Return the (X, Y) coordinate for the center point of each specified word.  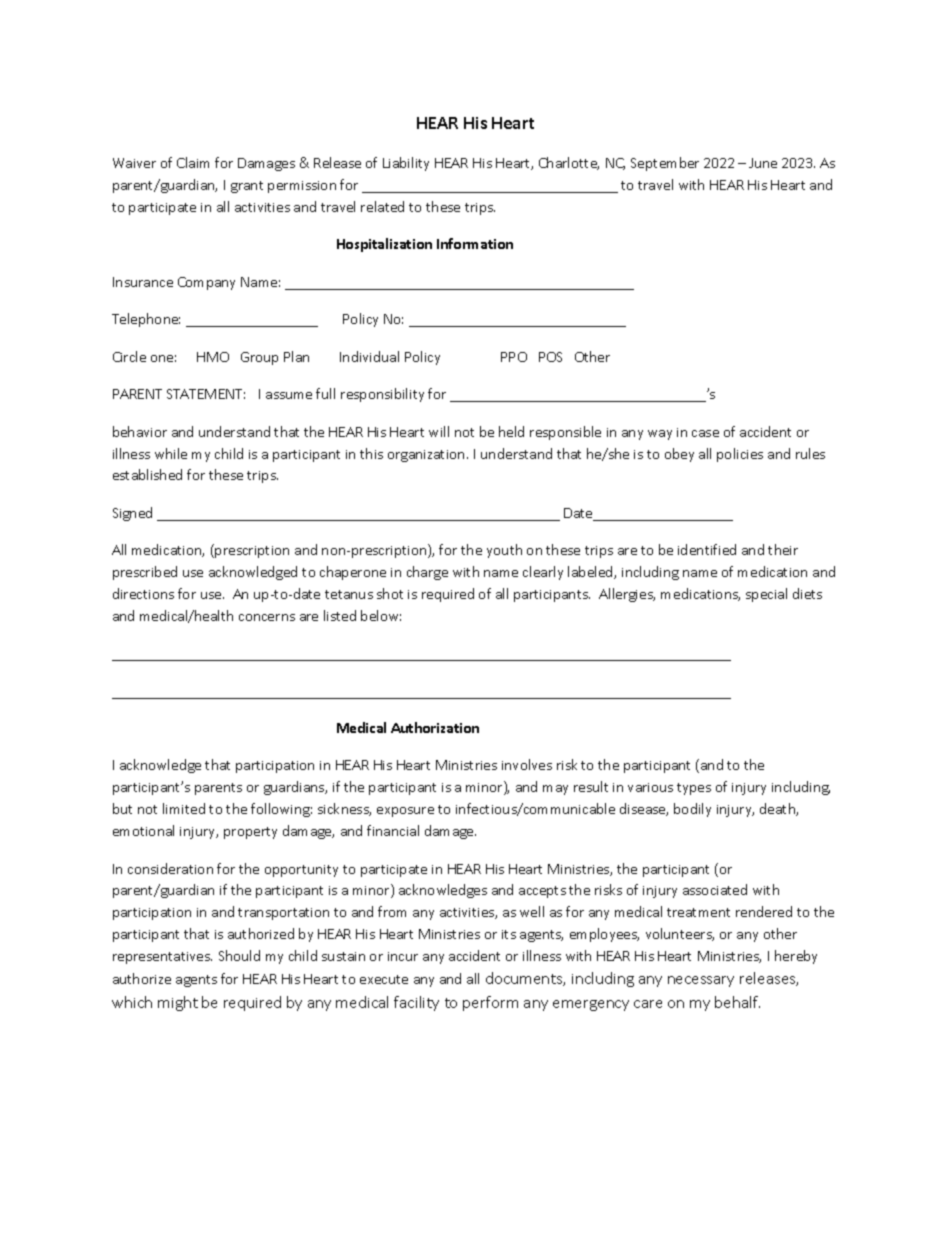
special (766, 595)
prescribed (145, 573)
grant (247, 187)
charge (427, 573)
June (763, 163)
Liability (406, 164)
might (178, 1003)
